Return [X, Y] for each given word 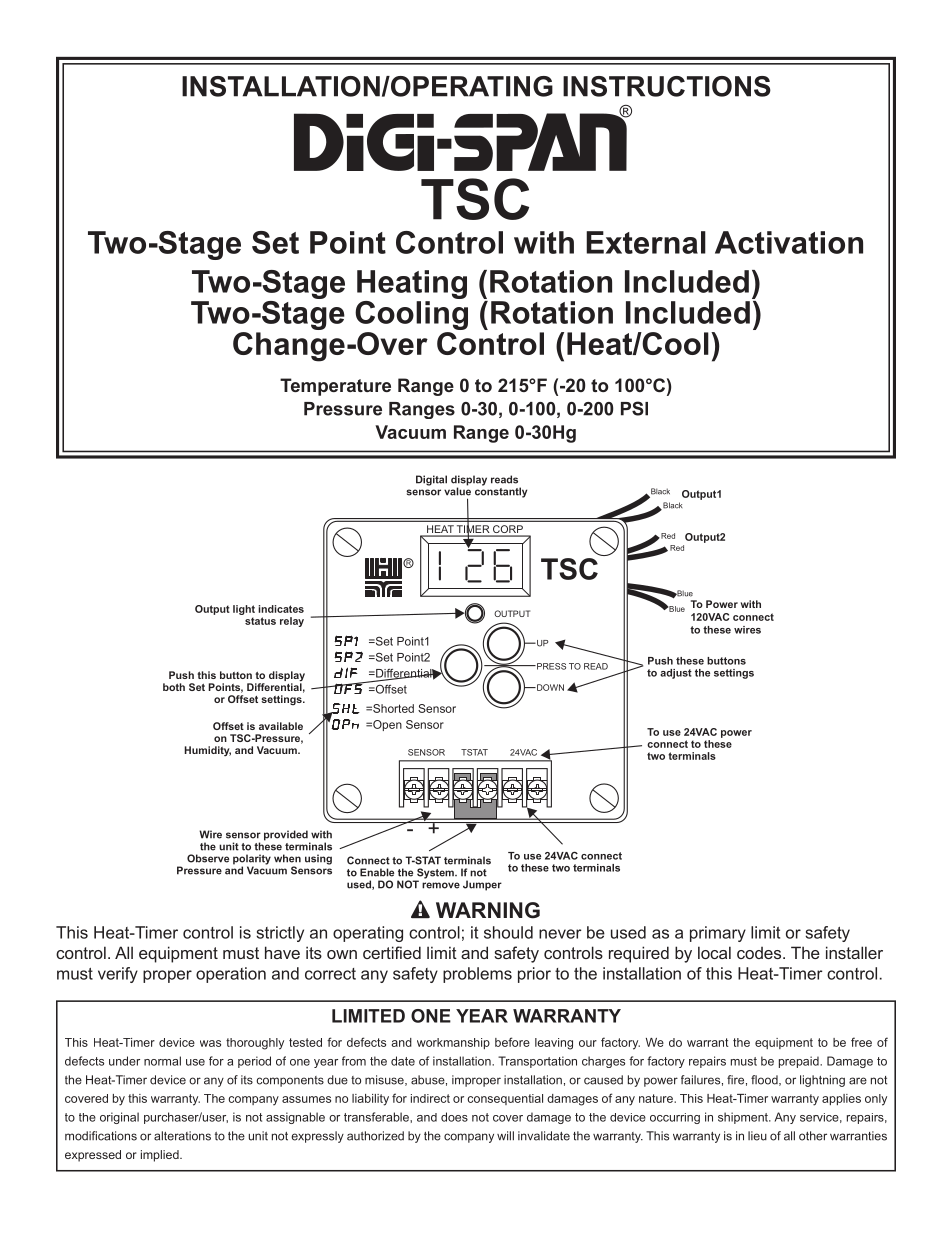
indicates [281, 609]
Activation [789, 242]
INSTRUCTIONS [667, 86]
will [505, 1136]
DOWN [549, 687]
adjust [676, 674]
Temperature [335, 387]
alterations [182, 1136]
